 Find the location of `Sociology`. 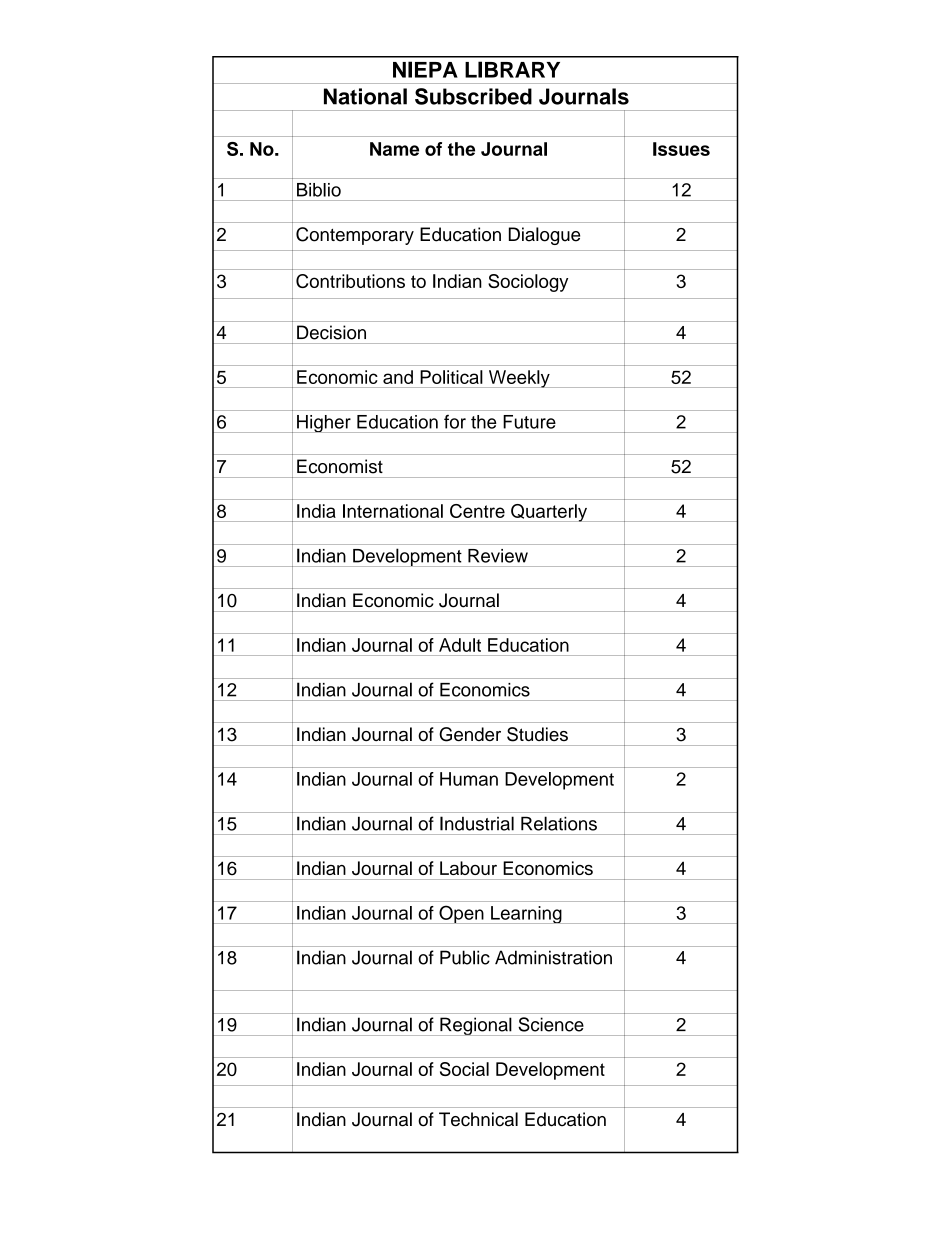

Sociology is located at coordinates (528, 283).
